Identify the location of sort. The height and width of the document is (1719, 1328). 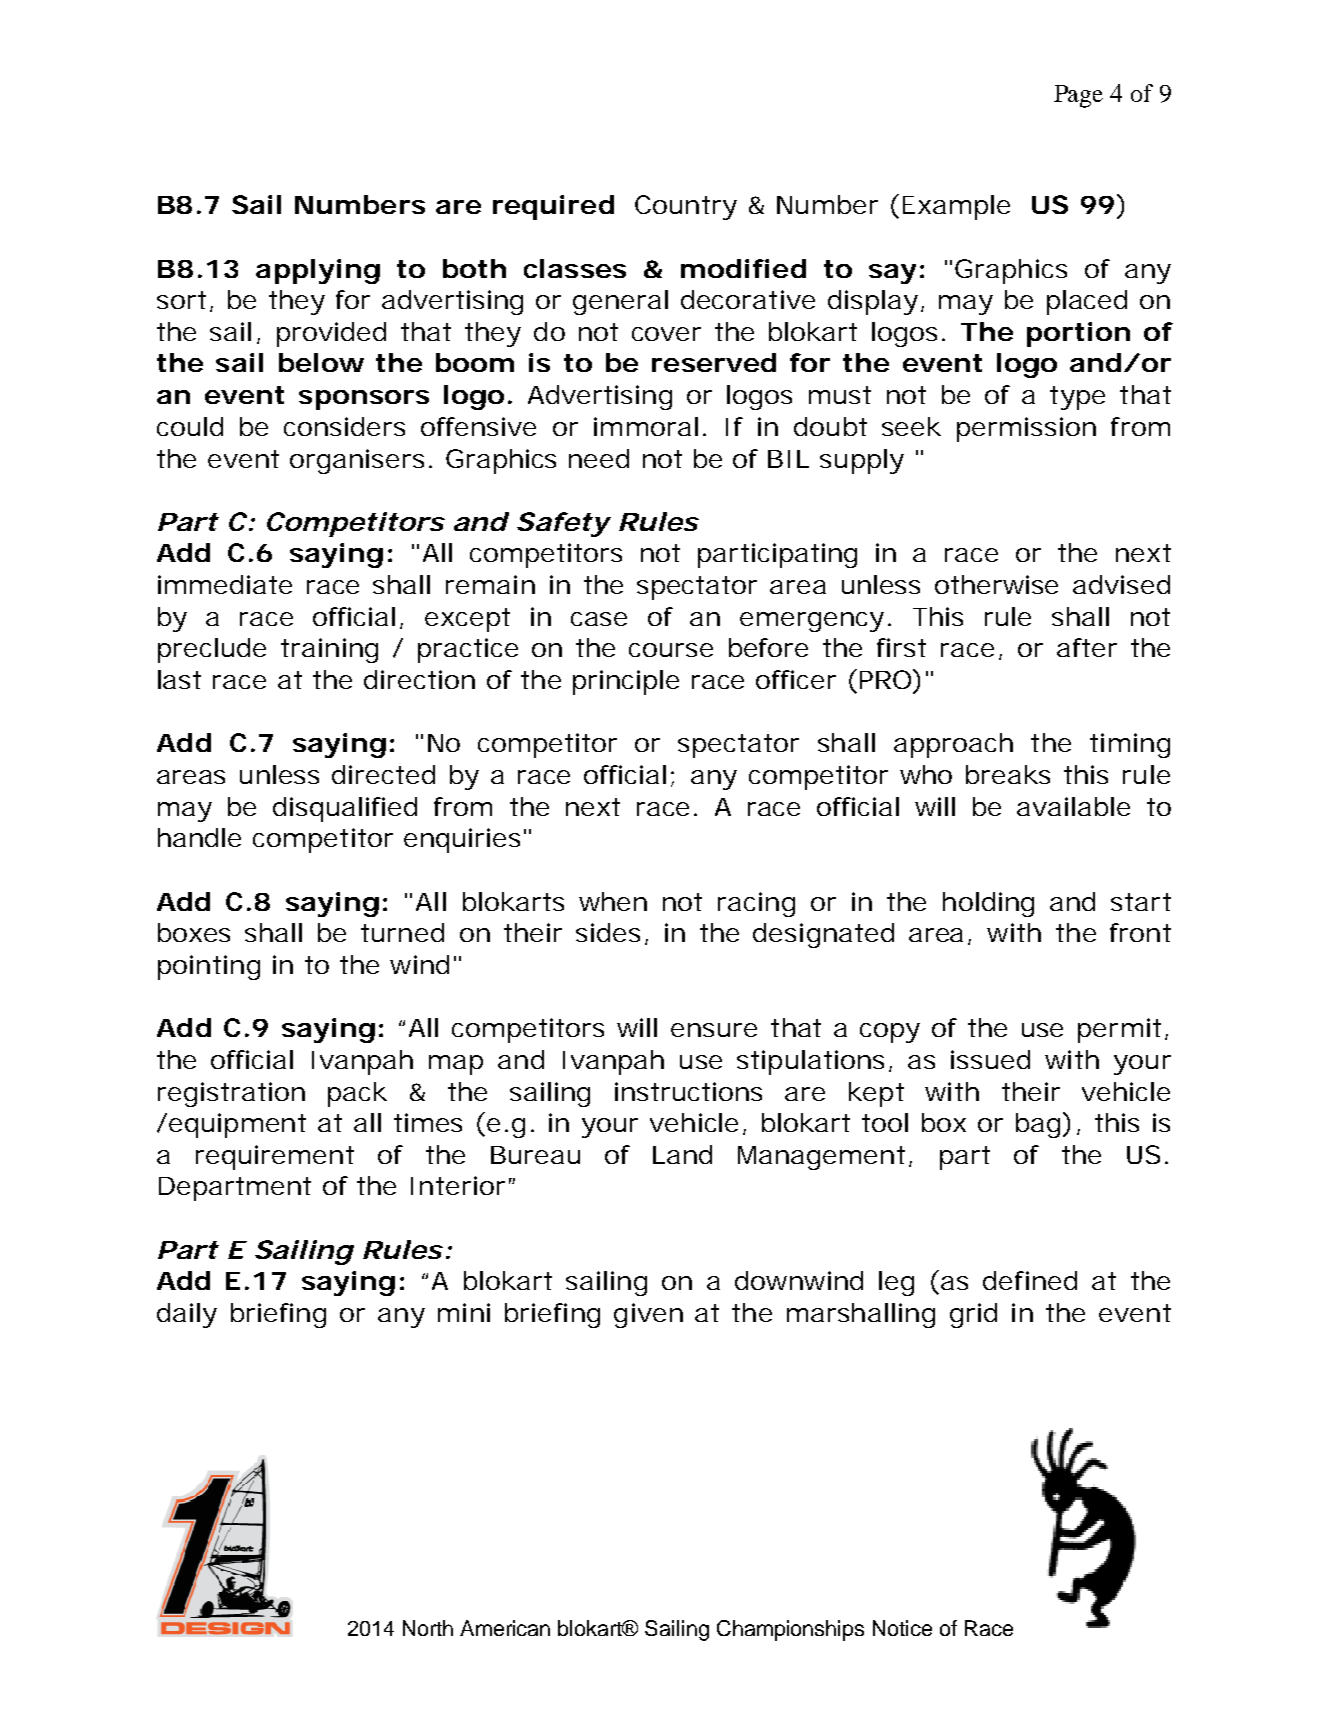
(181, 300).
